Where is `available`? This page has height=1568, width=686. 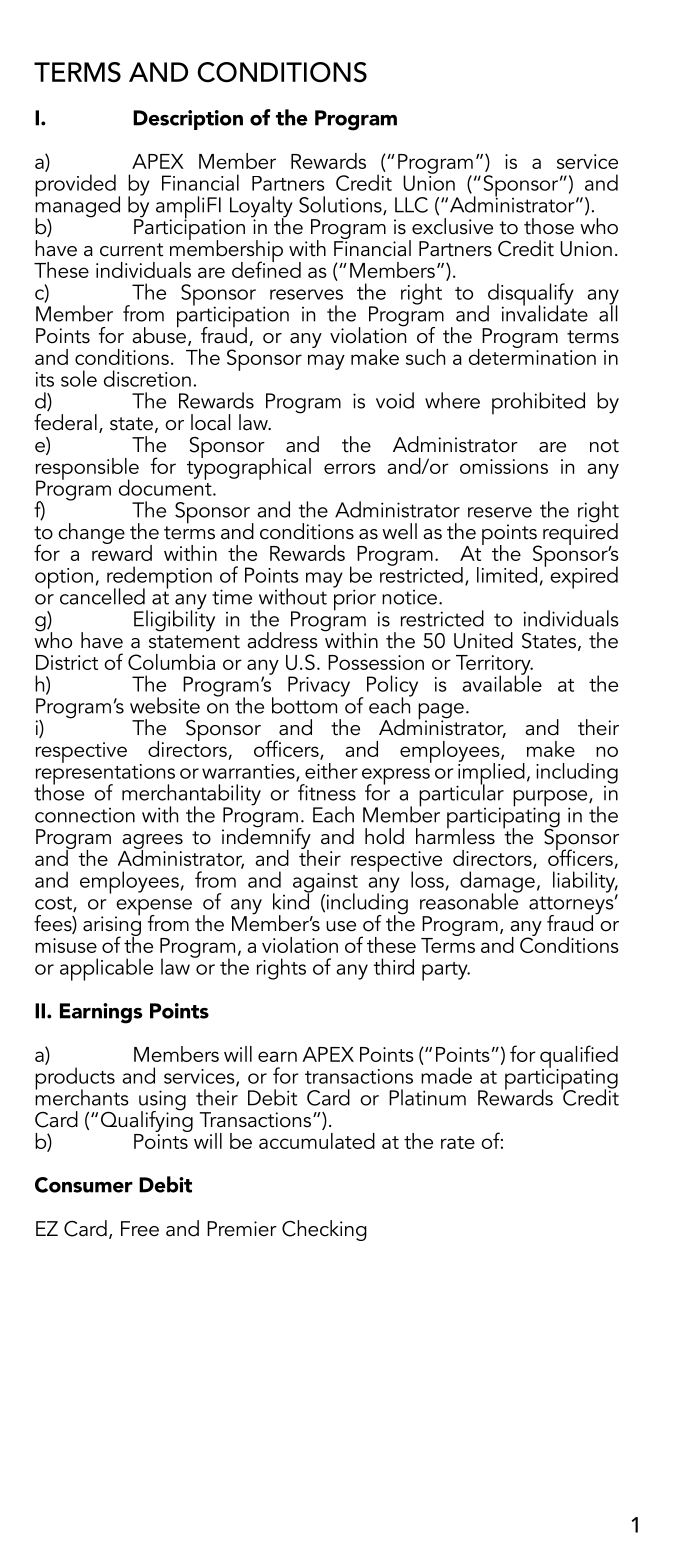
available is located at coordinates (502, 682).
